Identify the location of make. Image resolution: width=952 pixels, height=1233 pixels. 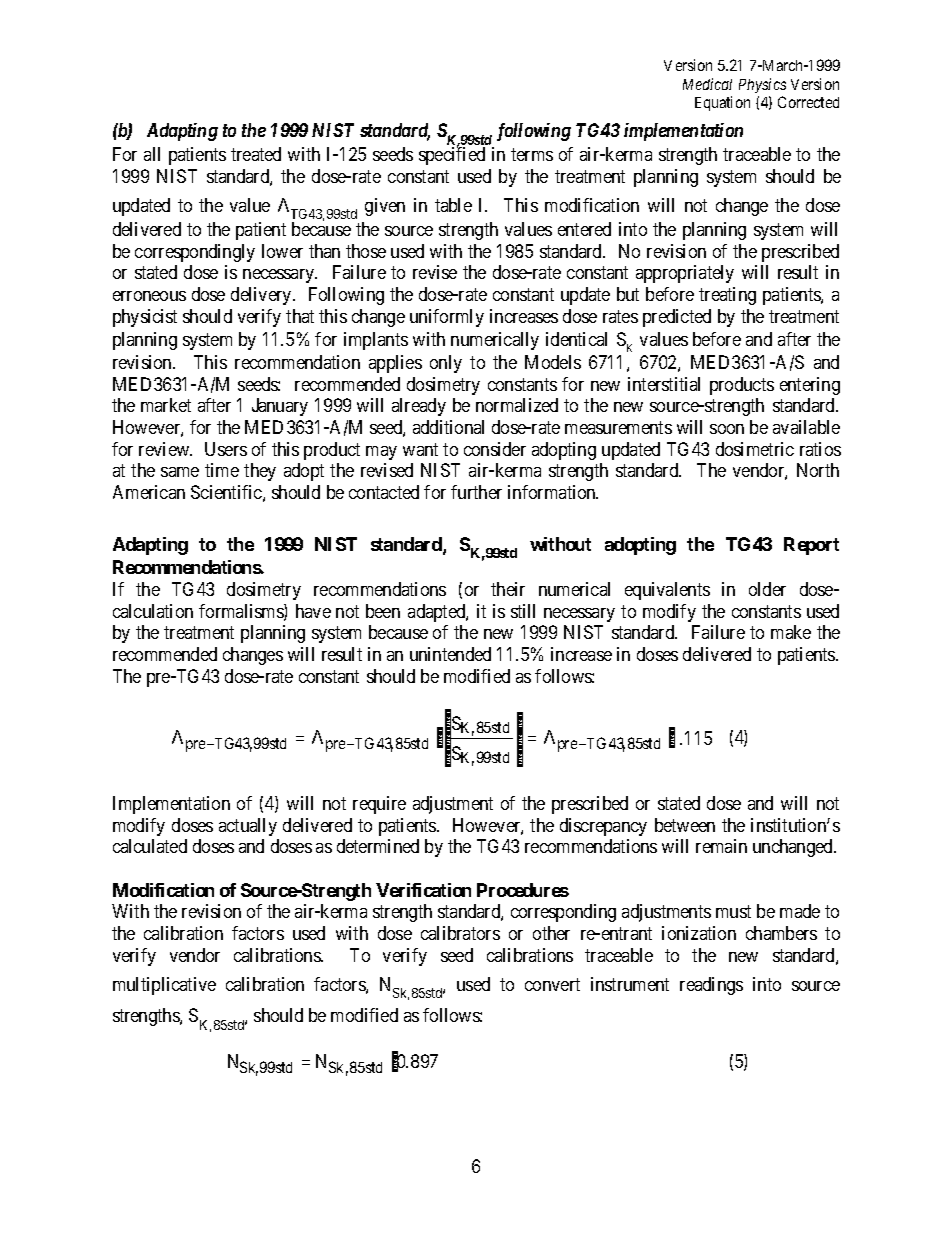
(791, 632).
